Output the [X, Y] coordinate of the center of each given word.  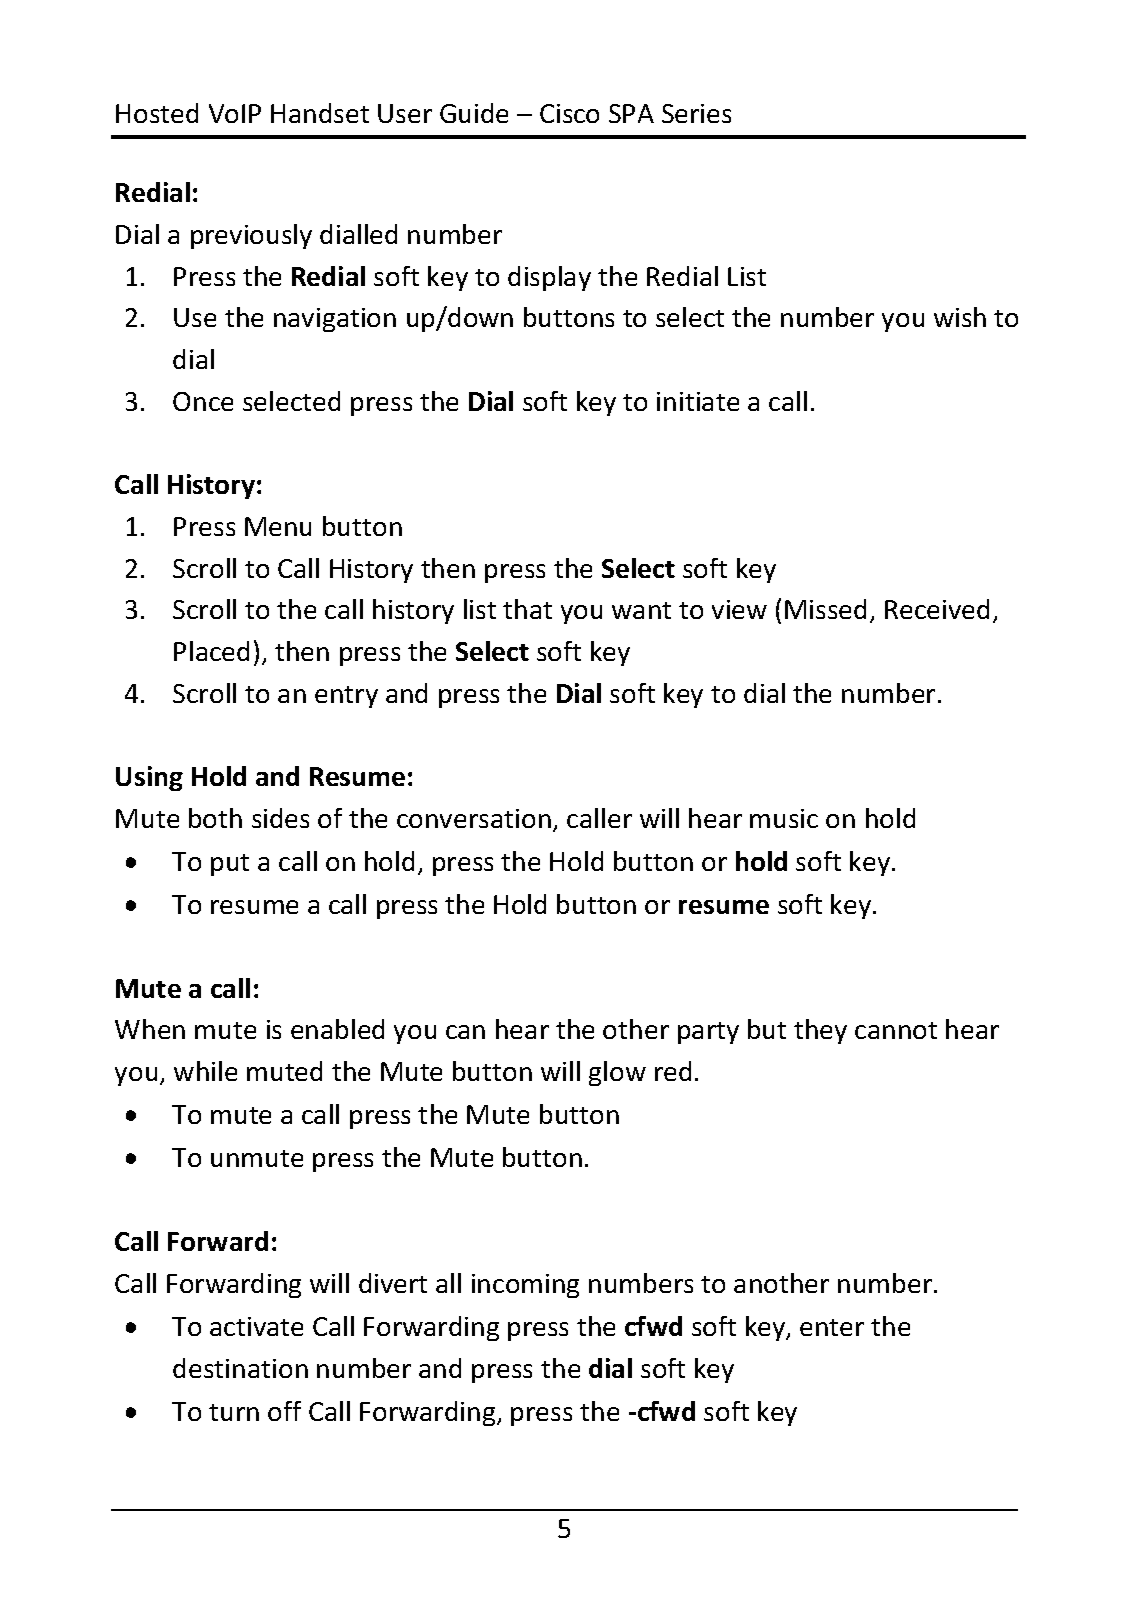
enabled [337, 1029]
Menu [278, 526]
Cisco [569, 113]
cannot [896, 1030]
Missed [825, 609]
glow [617, 1073]
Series [696, 113]
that [527, 609]
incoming [525, 1286]
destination [240, 1368]
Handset [320, 113]
